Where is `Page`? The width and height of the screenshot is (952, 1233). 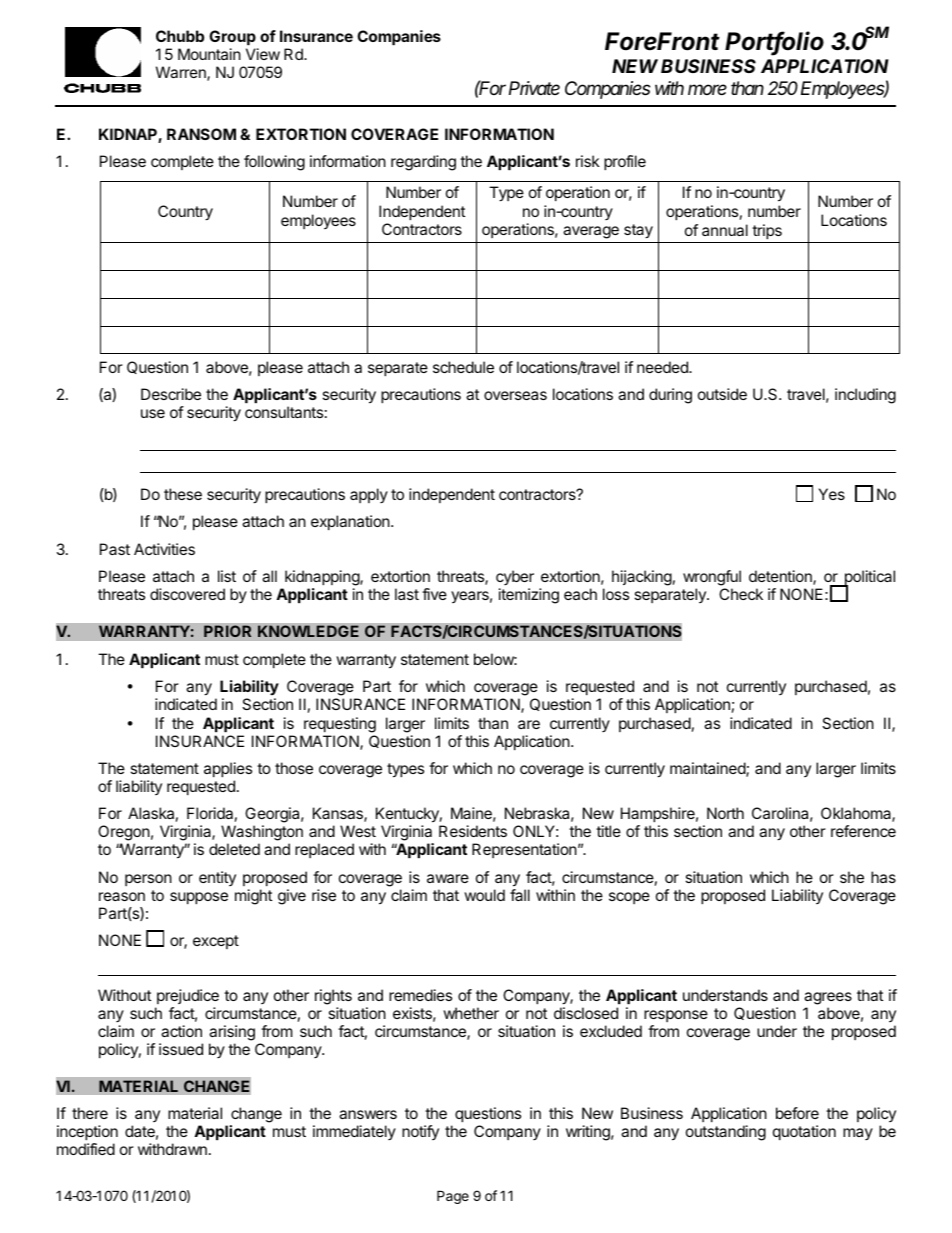 Page is located at coordinates (453, 1197).
